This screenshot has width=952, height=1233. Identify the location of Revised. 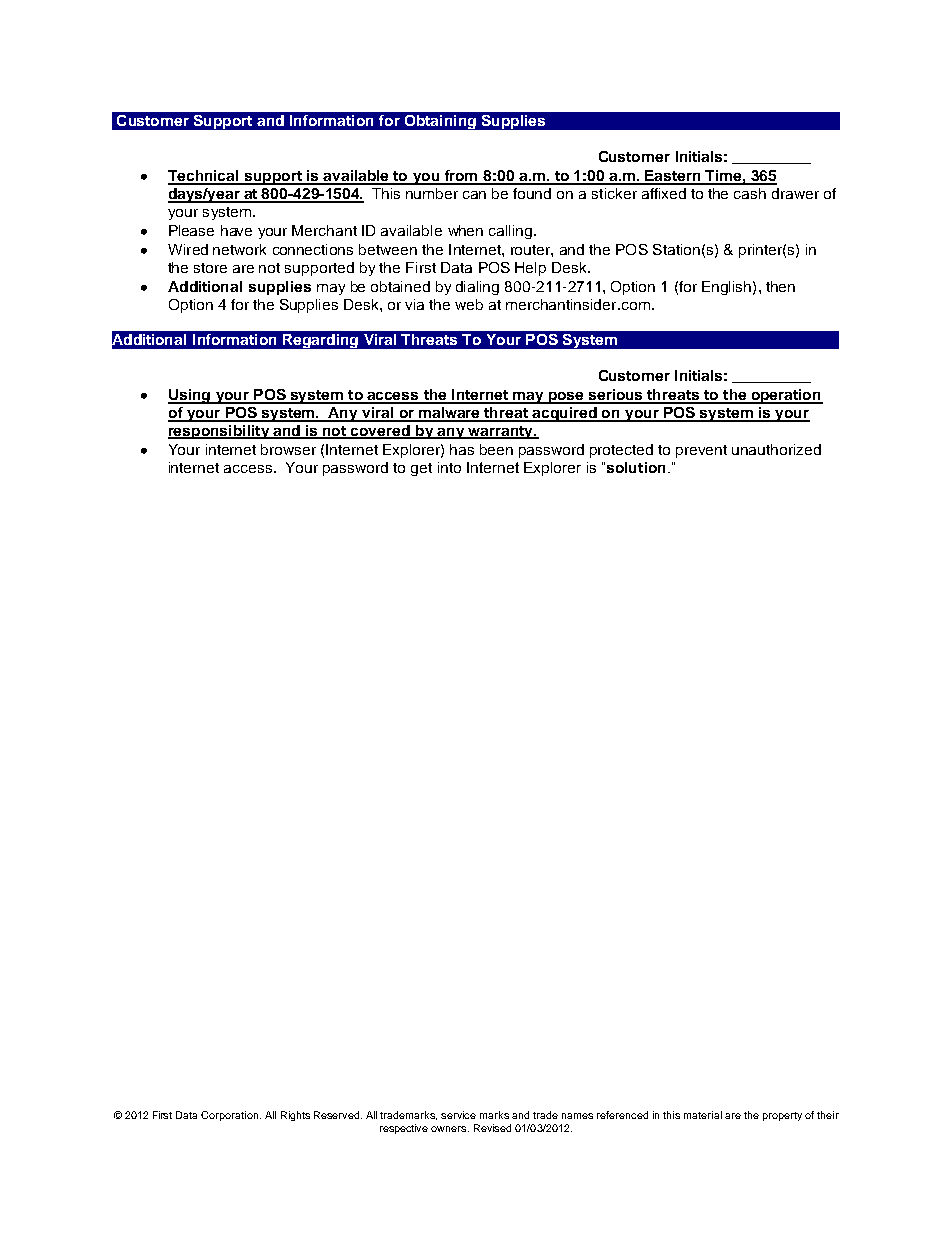
(492, 1128).
